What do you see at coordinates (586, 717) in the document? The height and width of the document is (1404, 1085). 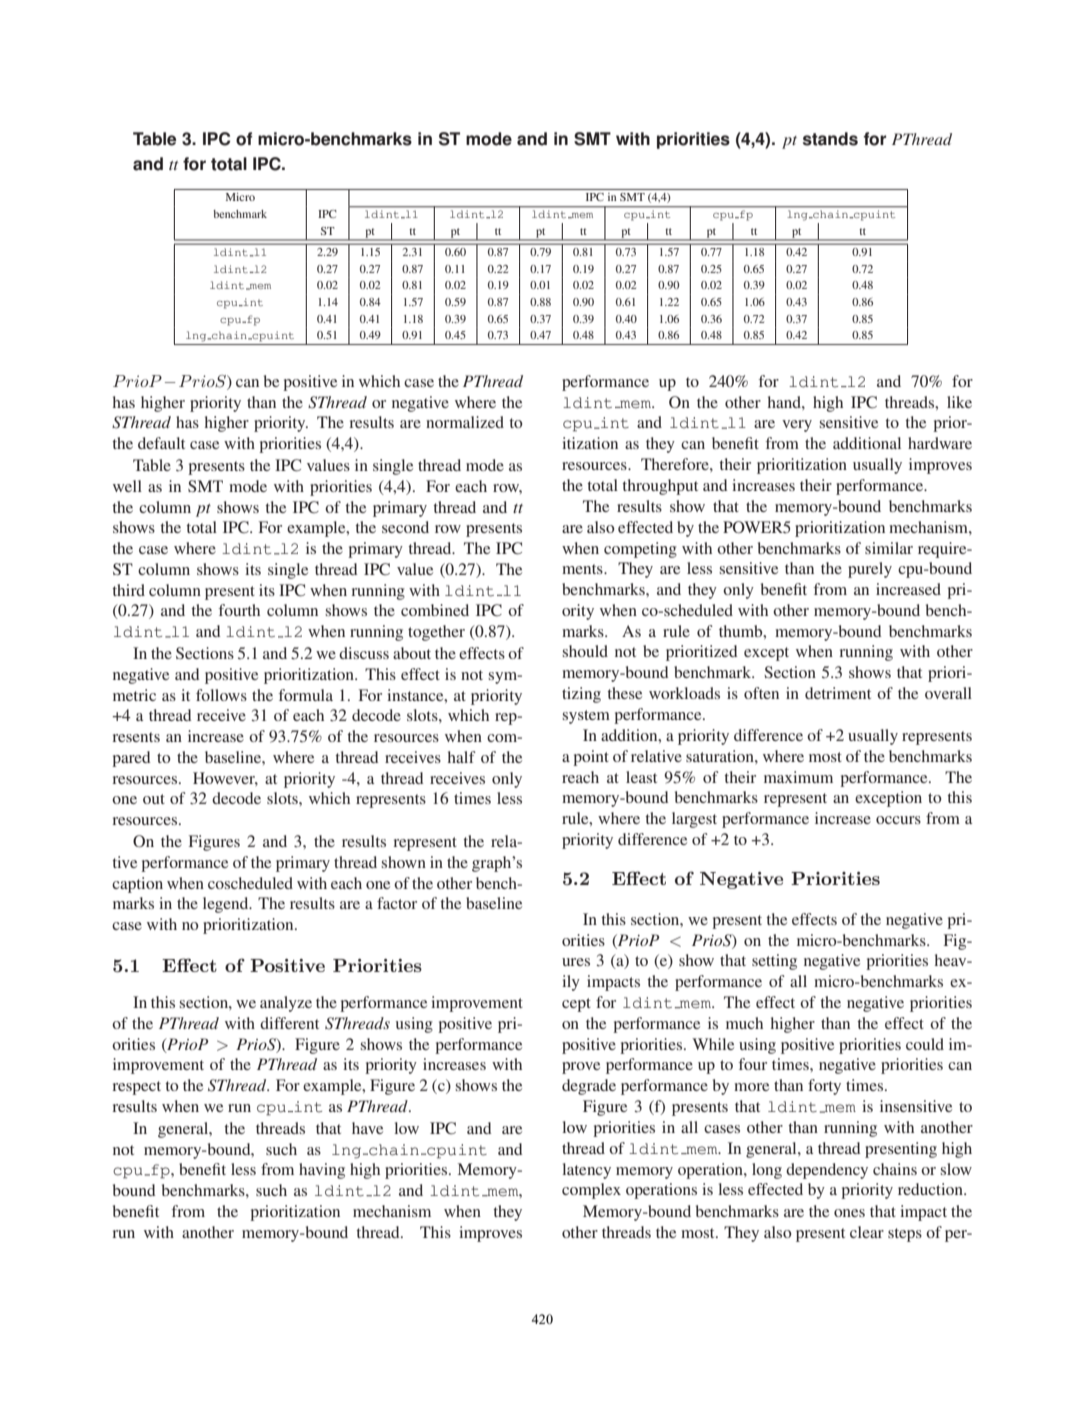 I see `system` at bounding box center [586, 717].
